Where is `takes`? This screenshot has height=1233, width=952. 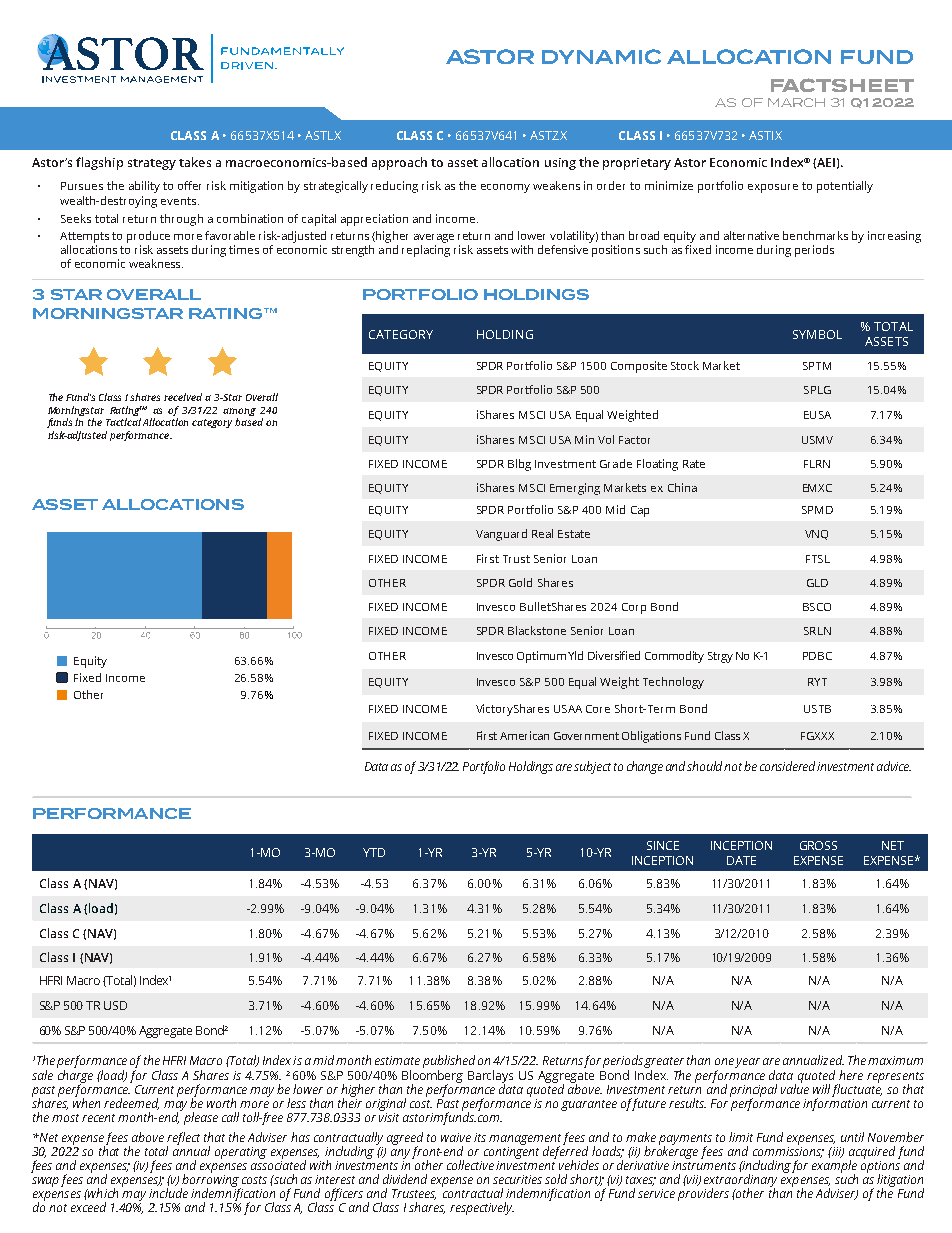
takes is located at coordinates (195, 162).
